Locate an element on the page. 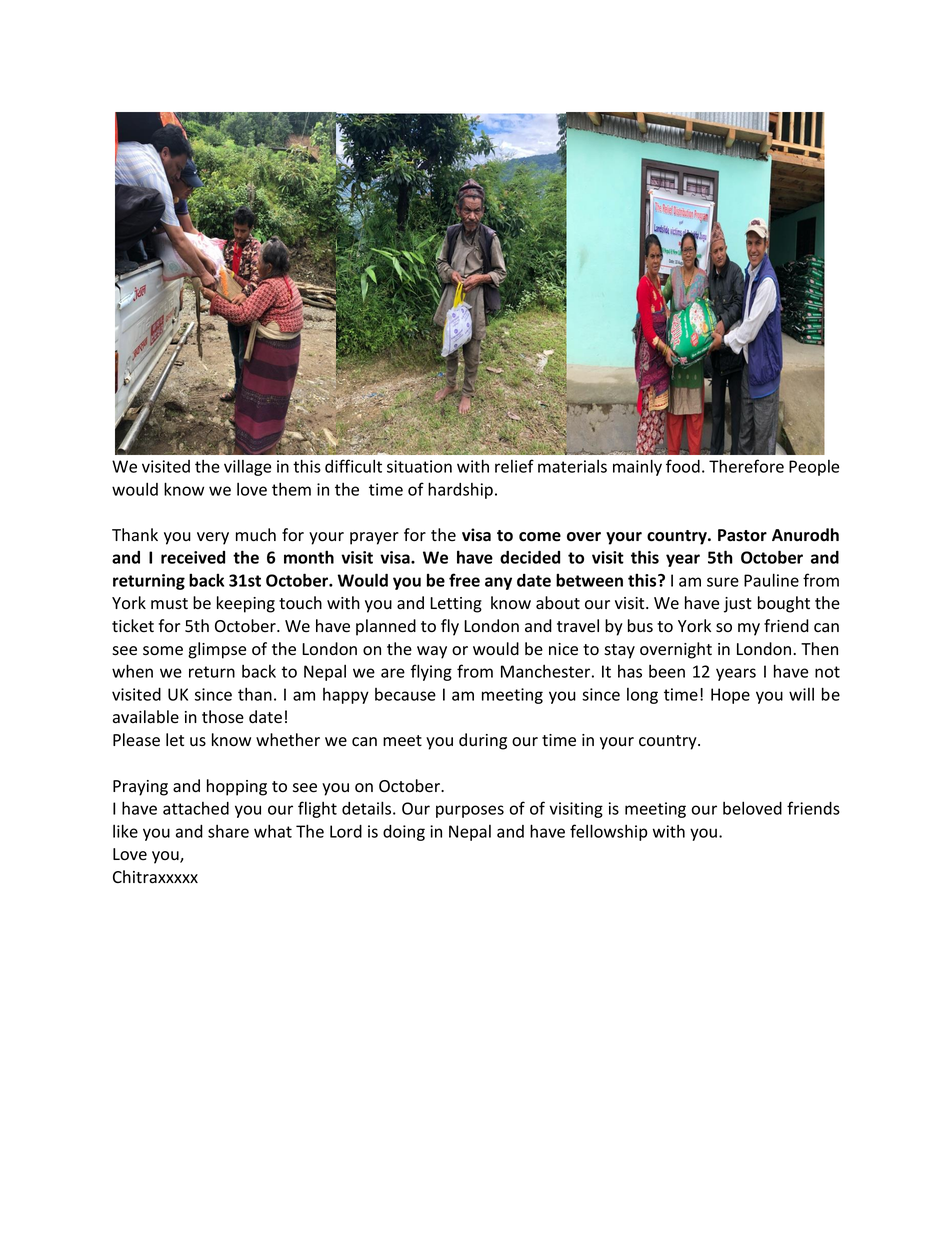  during is located at coordinates (483, 741).
